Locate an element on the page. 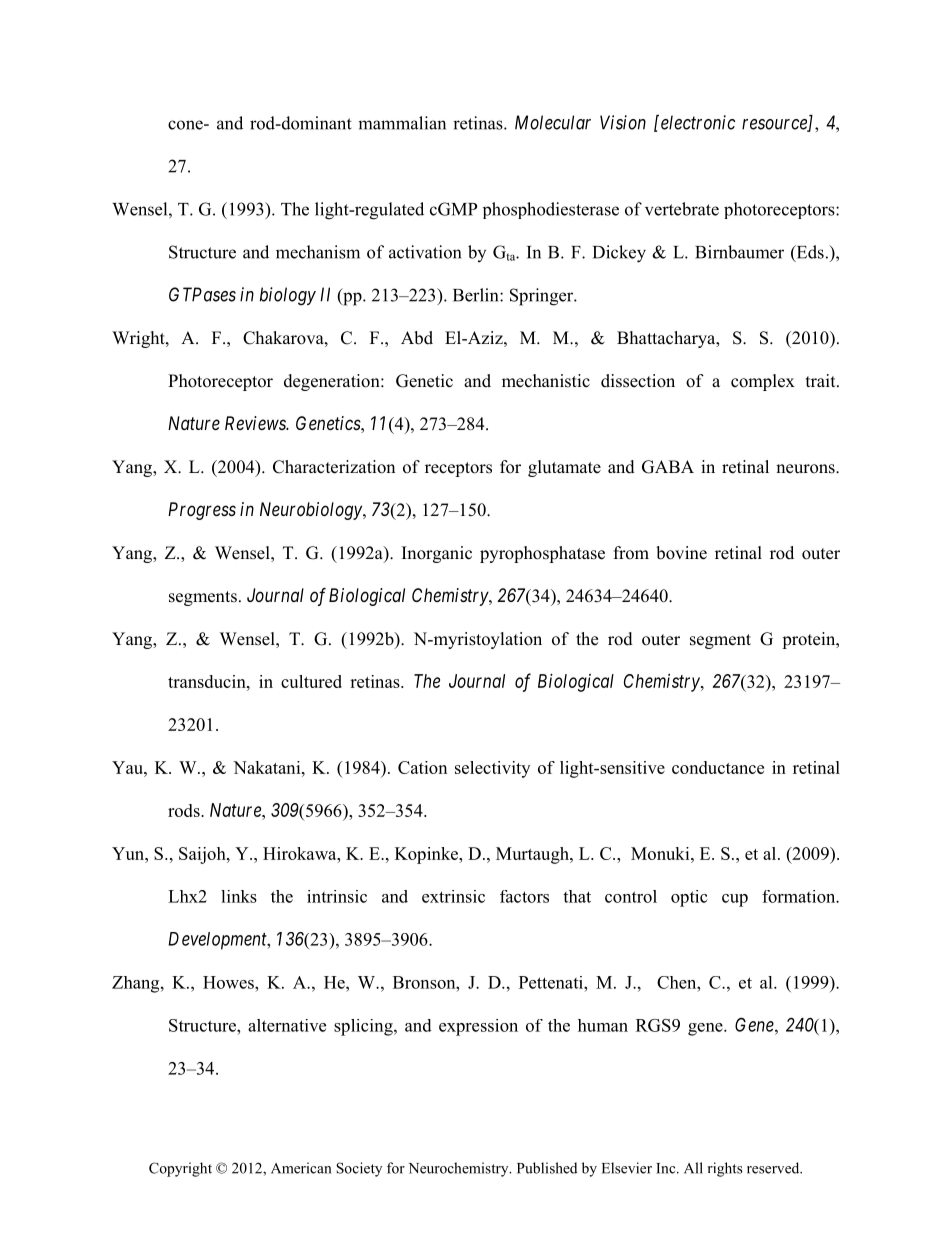 The width and height of the image is (952, 1233). Copyright is located at coordinates (180, 1169).
